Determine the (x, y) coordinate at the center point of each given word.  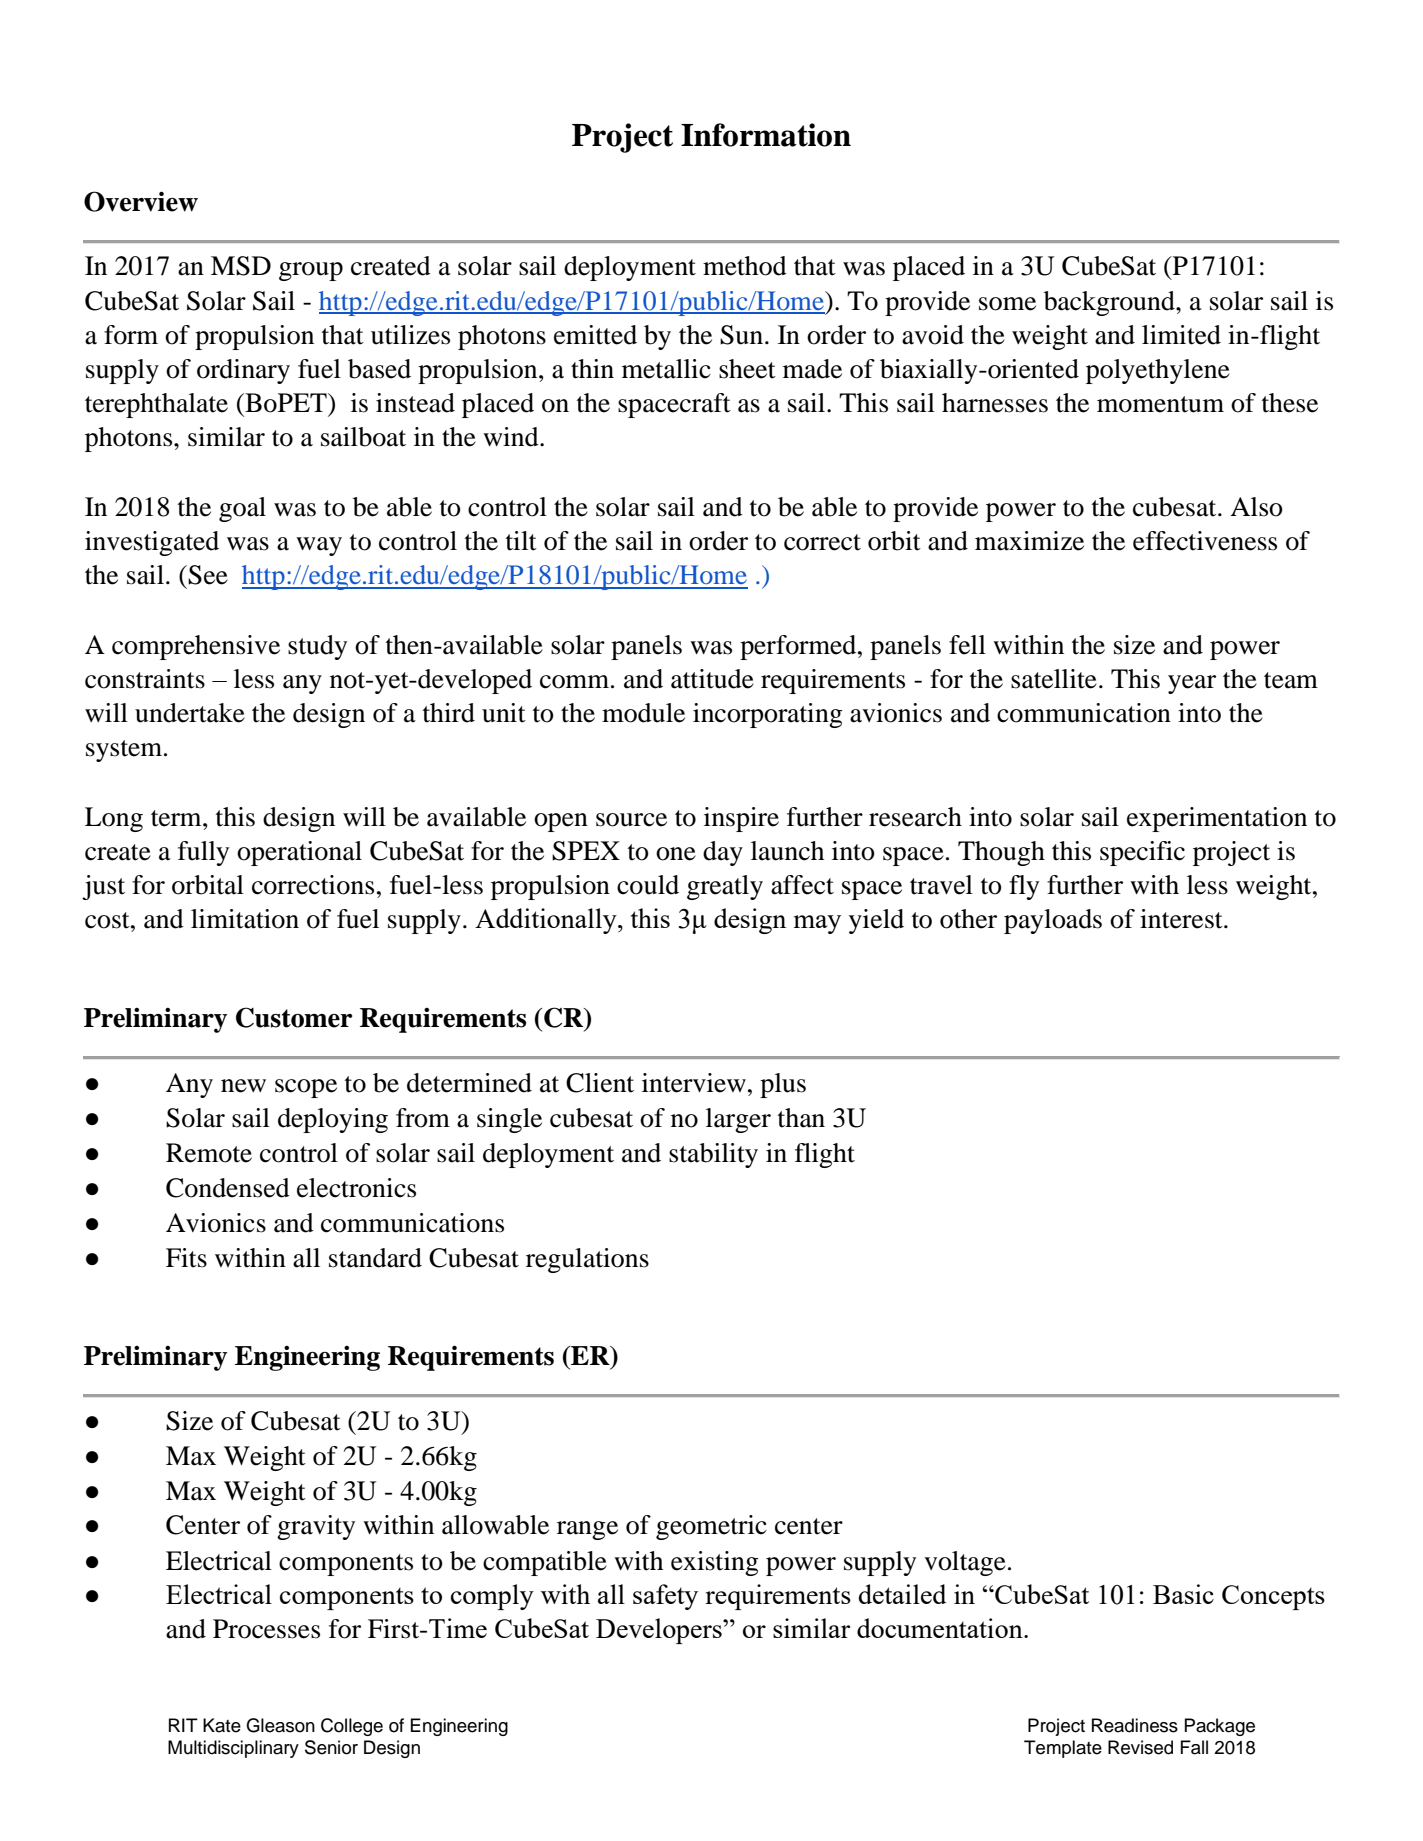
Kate (222, 1725)
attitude (712, 679)
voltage (965, 1563)
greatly (725, 887)
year (1192, 684)
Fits (186, 1258)
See (208, 575)
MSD (241, 266)
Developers (660, 1631)
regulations (587, 1260)
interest (1182, 919)
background (1110, 303)
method (745, 266)
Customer (294, 1017)
